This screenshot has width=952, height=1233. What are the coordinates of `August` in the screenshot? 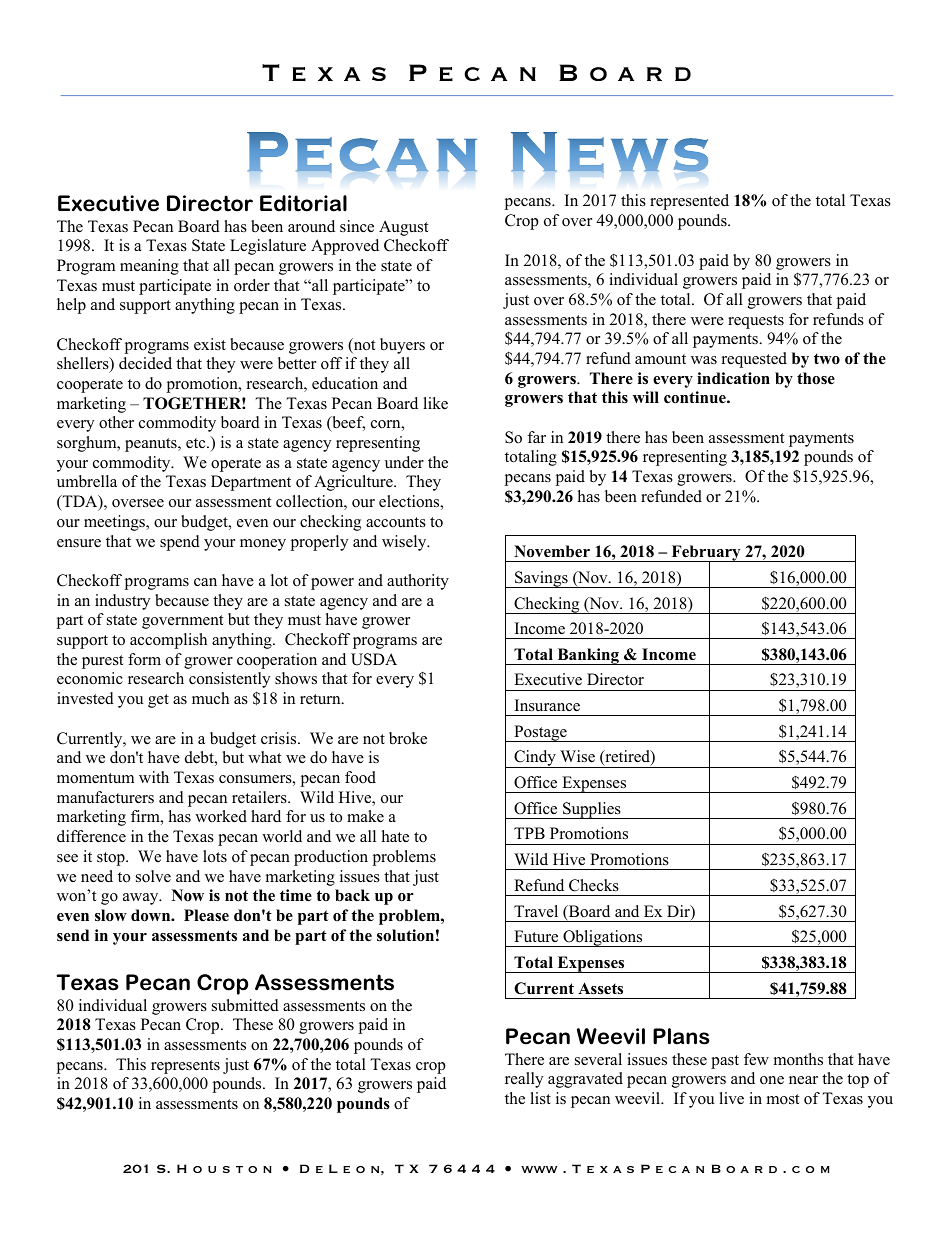 It's located at (403, 228).
